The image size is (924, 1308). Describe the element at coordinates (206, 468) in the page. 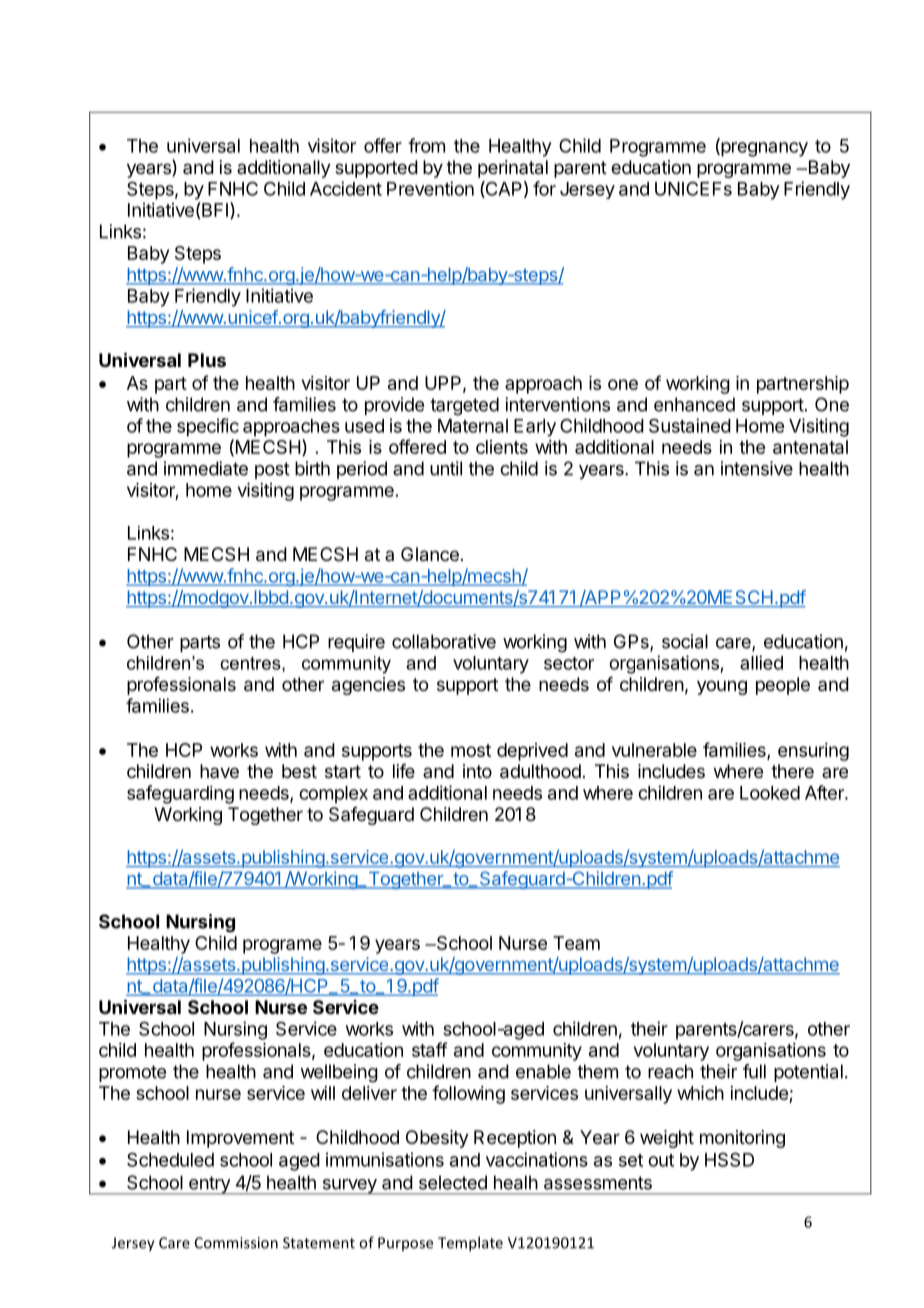

I see `immediate` at that location.
